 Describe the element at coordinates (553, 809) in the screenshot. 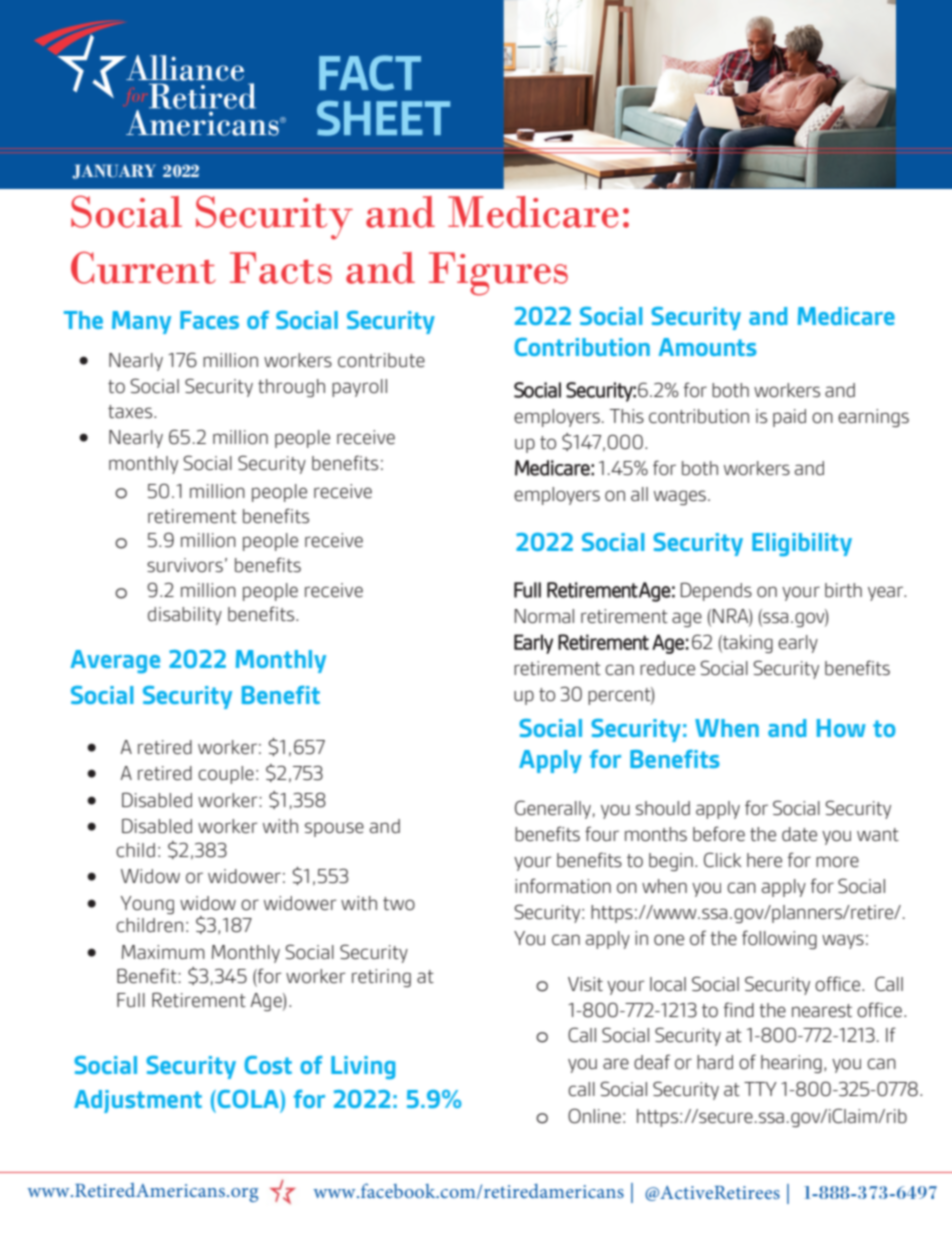

I see `Generally` at that location.
